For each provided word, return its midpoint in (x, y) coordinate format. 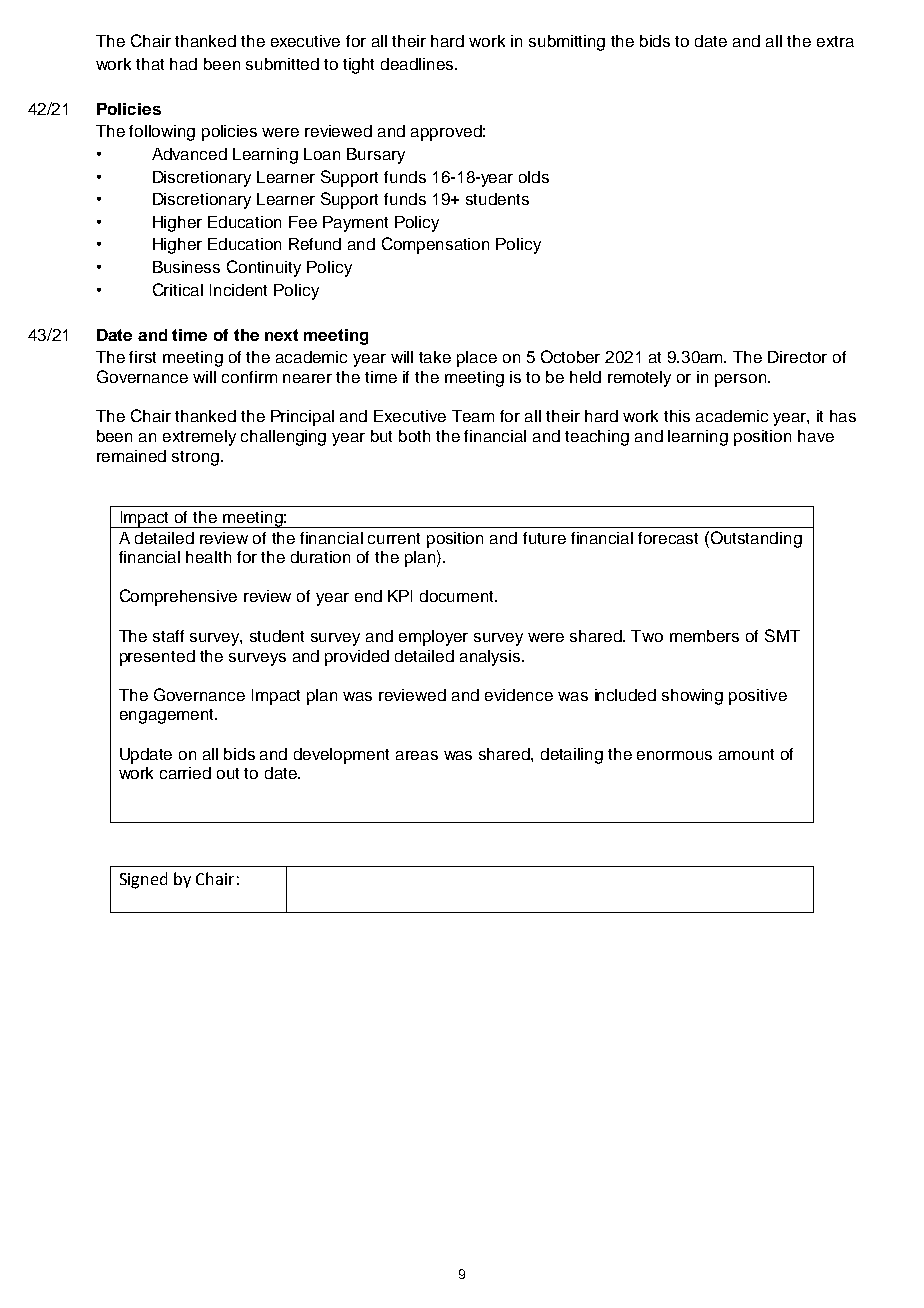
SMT (782, 635)
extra (835, 41)
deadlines (418, 64)
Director (797, 357)
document (458, 596)
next (281, 335)
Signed (143, 880)
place (477, 359)
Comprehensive (178, 597)
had (183, 64)
